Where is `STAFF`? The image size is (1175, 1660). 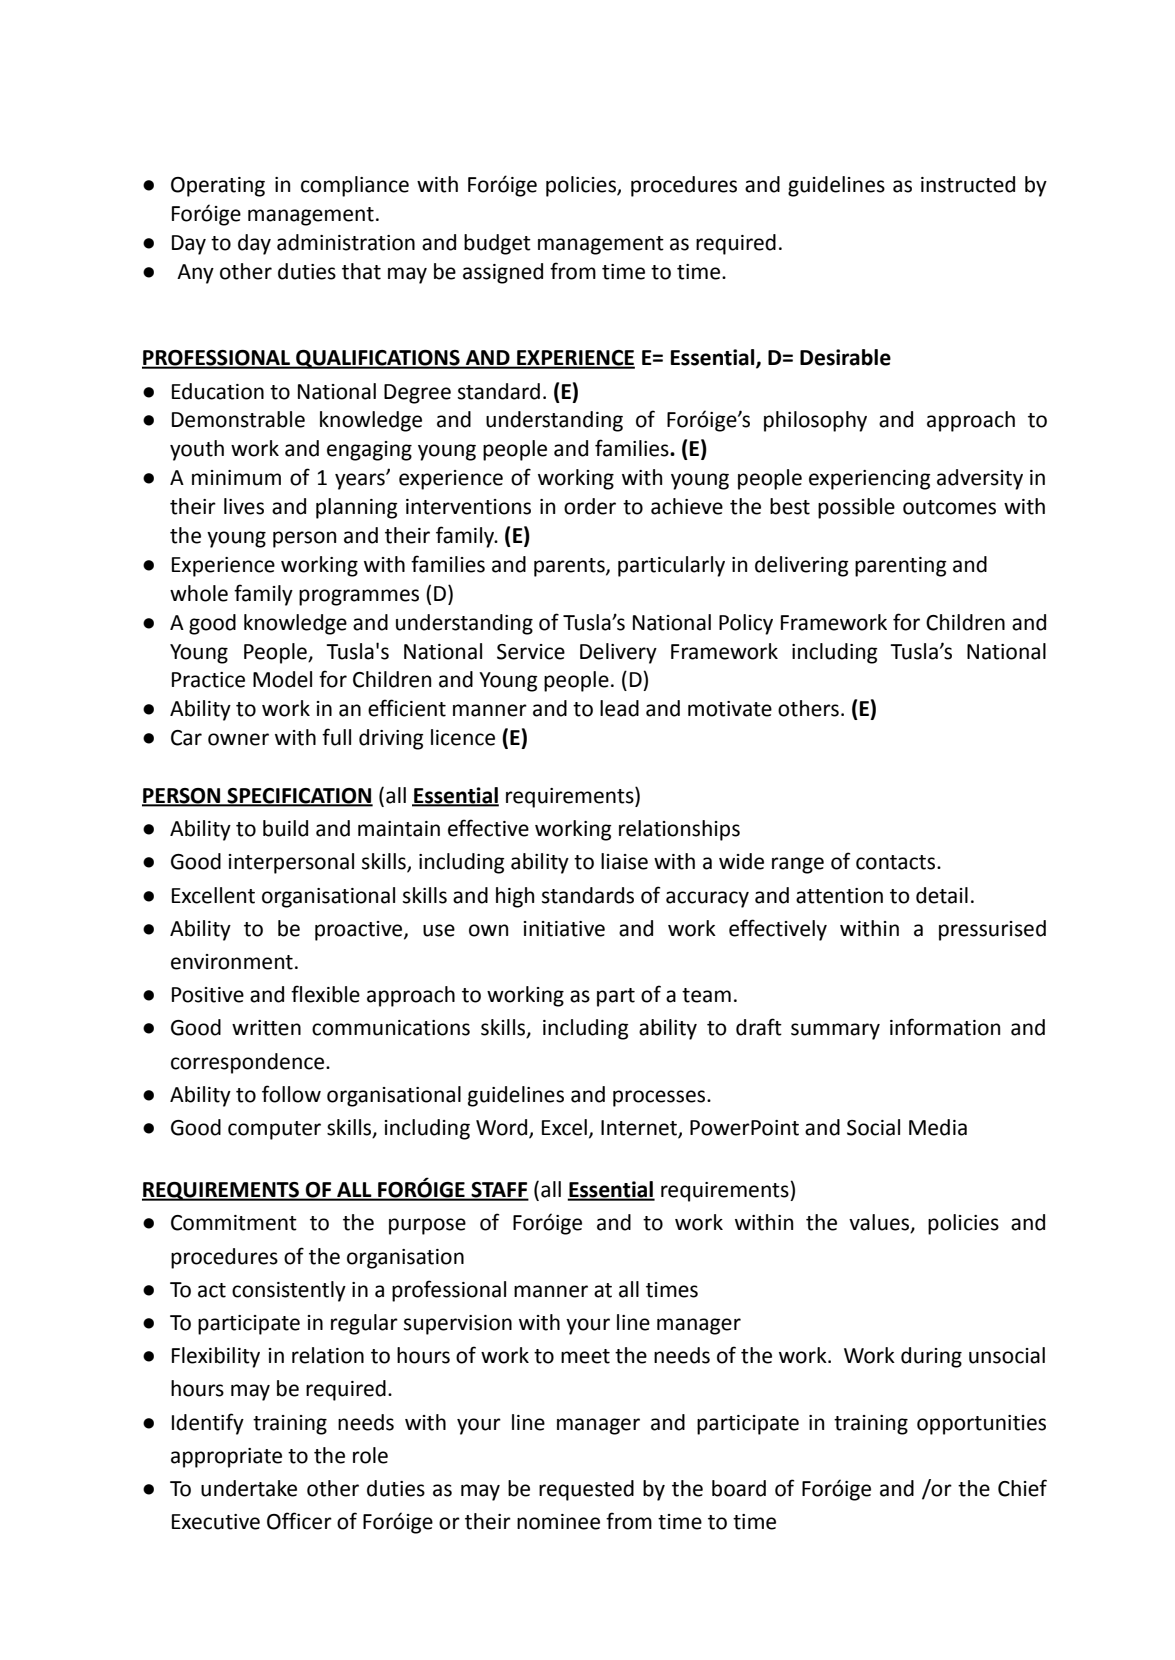
STAFF is located at coordinates (499, 1191).
